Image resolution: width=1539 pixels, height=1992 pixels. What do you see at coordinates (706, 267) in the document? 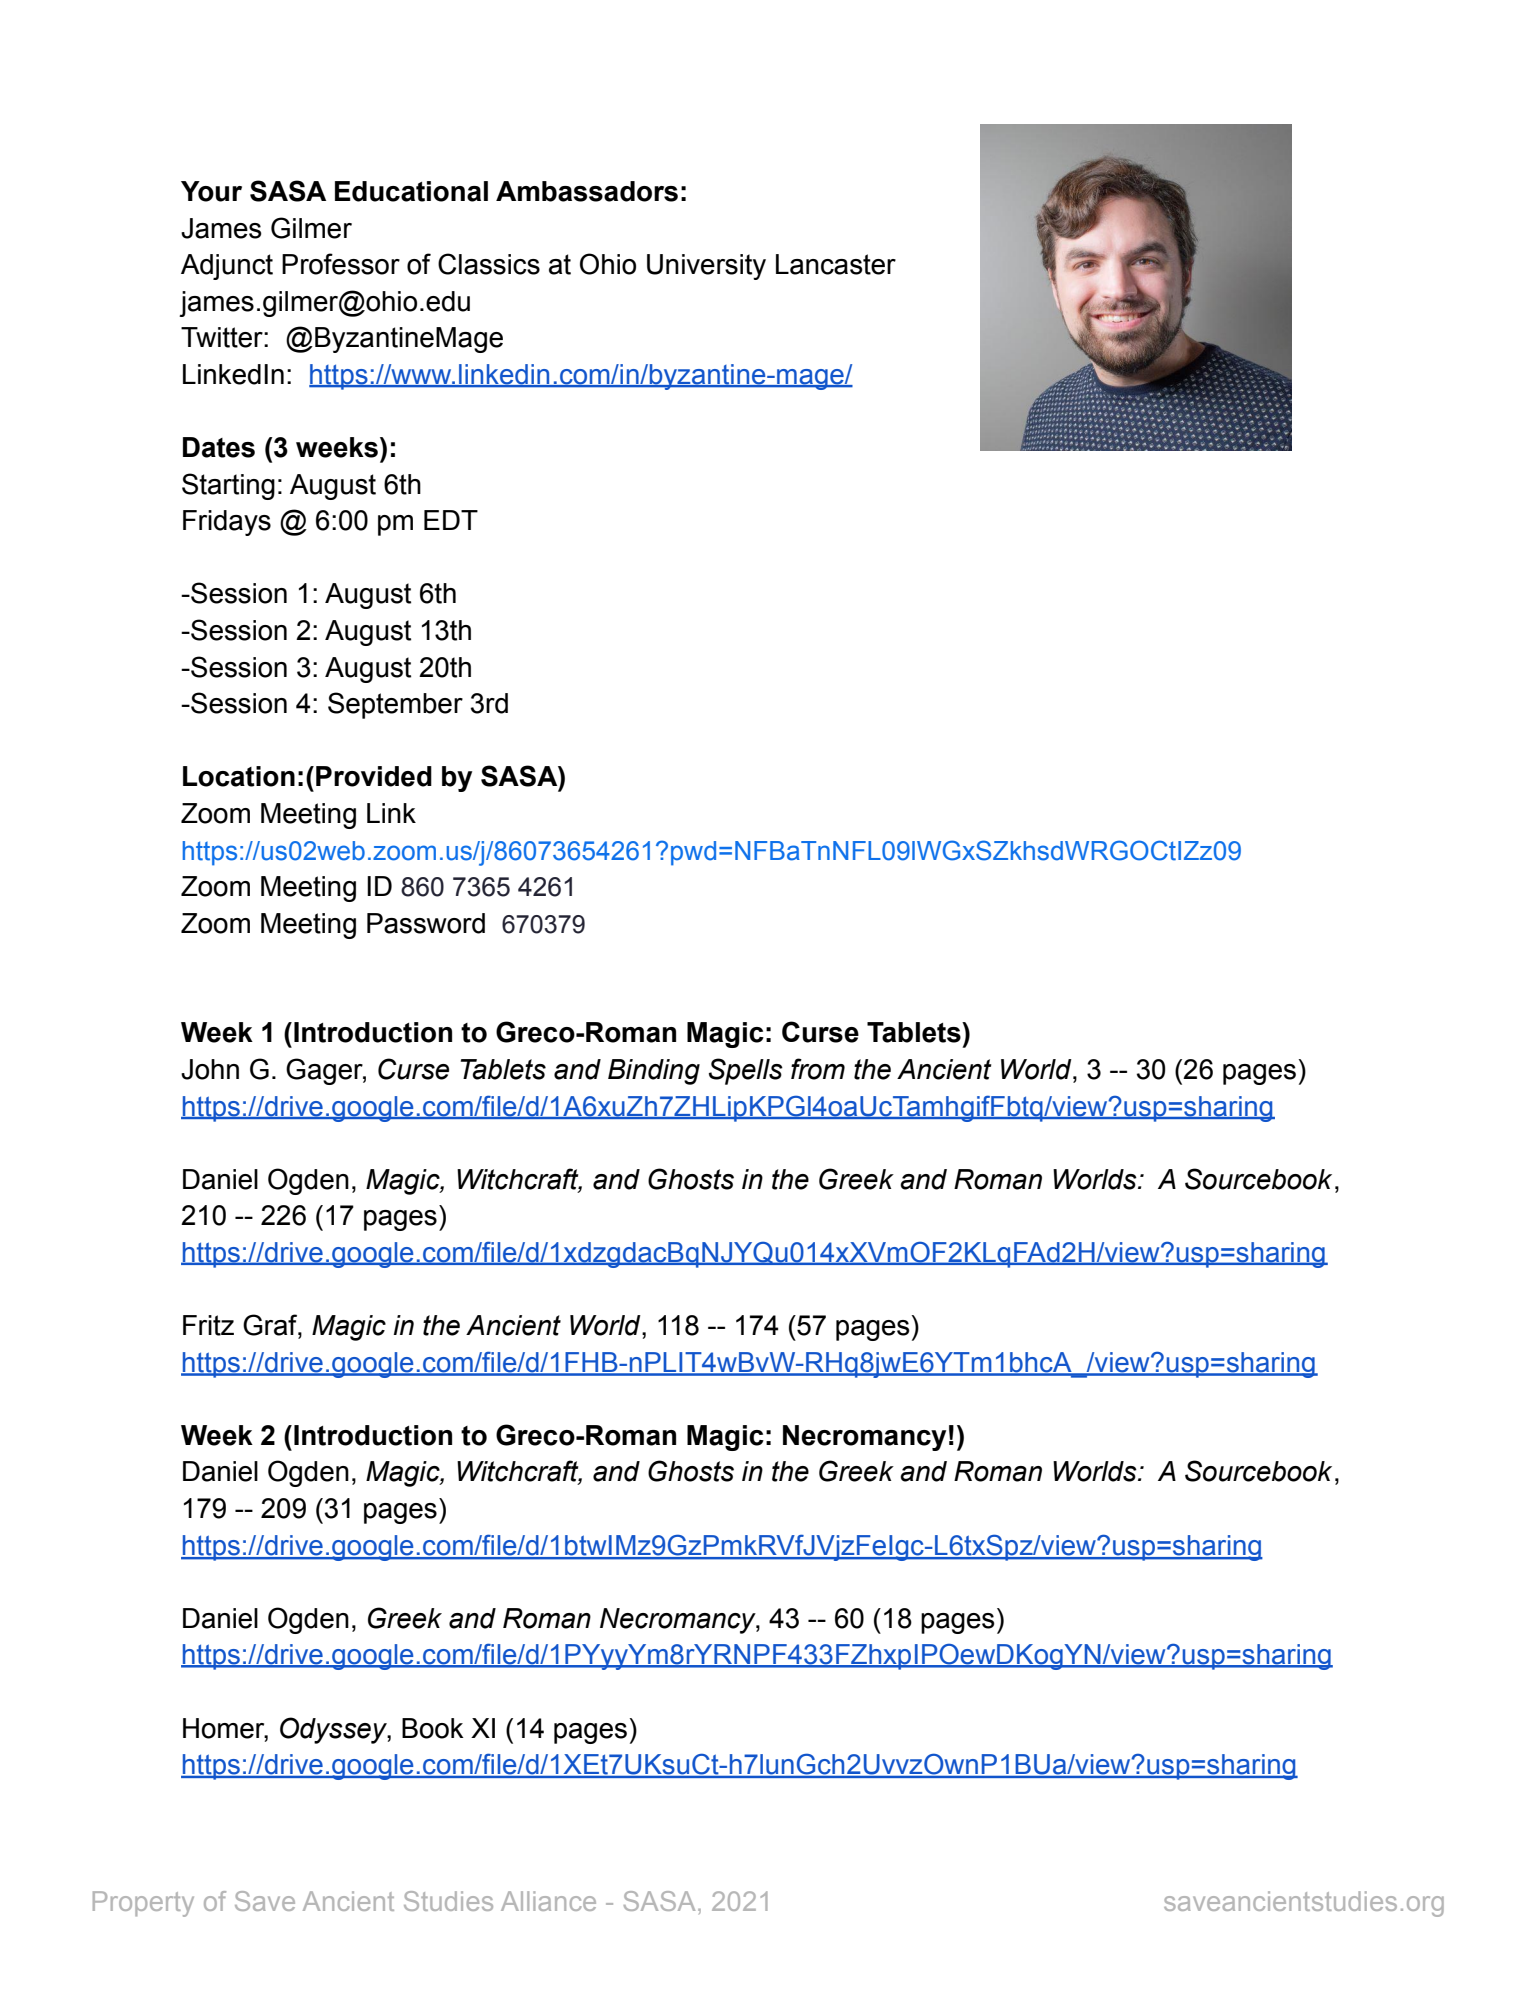
I see `University` at bounding box center [706, 267].
